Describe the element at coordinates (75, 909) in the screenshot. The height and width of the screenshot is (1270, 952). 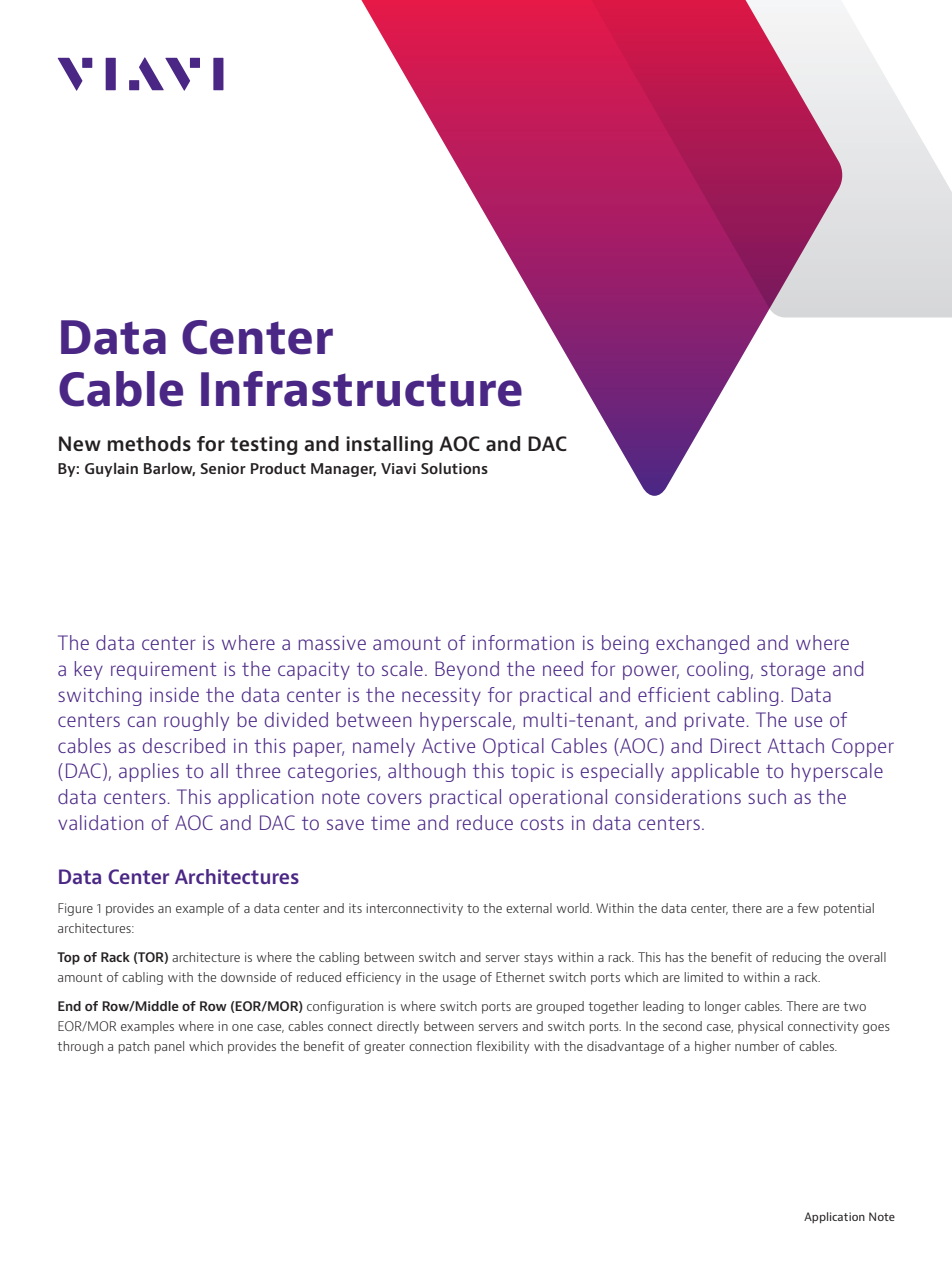
I see `Figure` at that location.
